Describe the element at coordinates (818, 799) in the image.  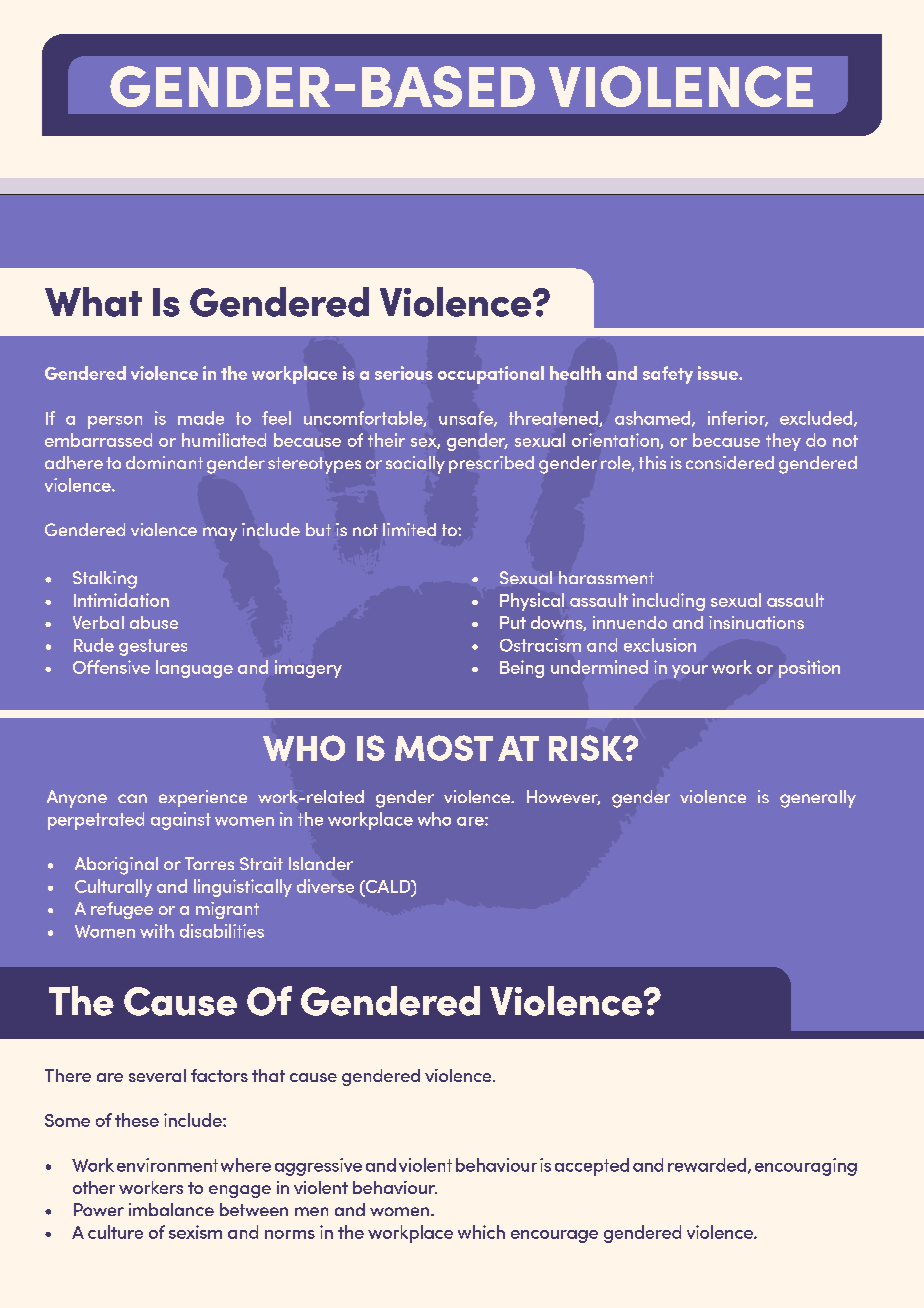
I see `generally` at that location.
